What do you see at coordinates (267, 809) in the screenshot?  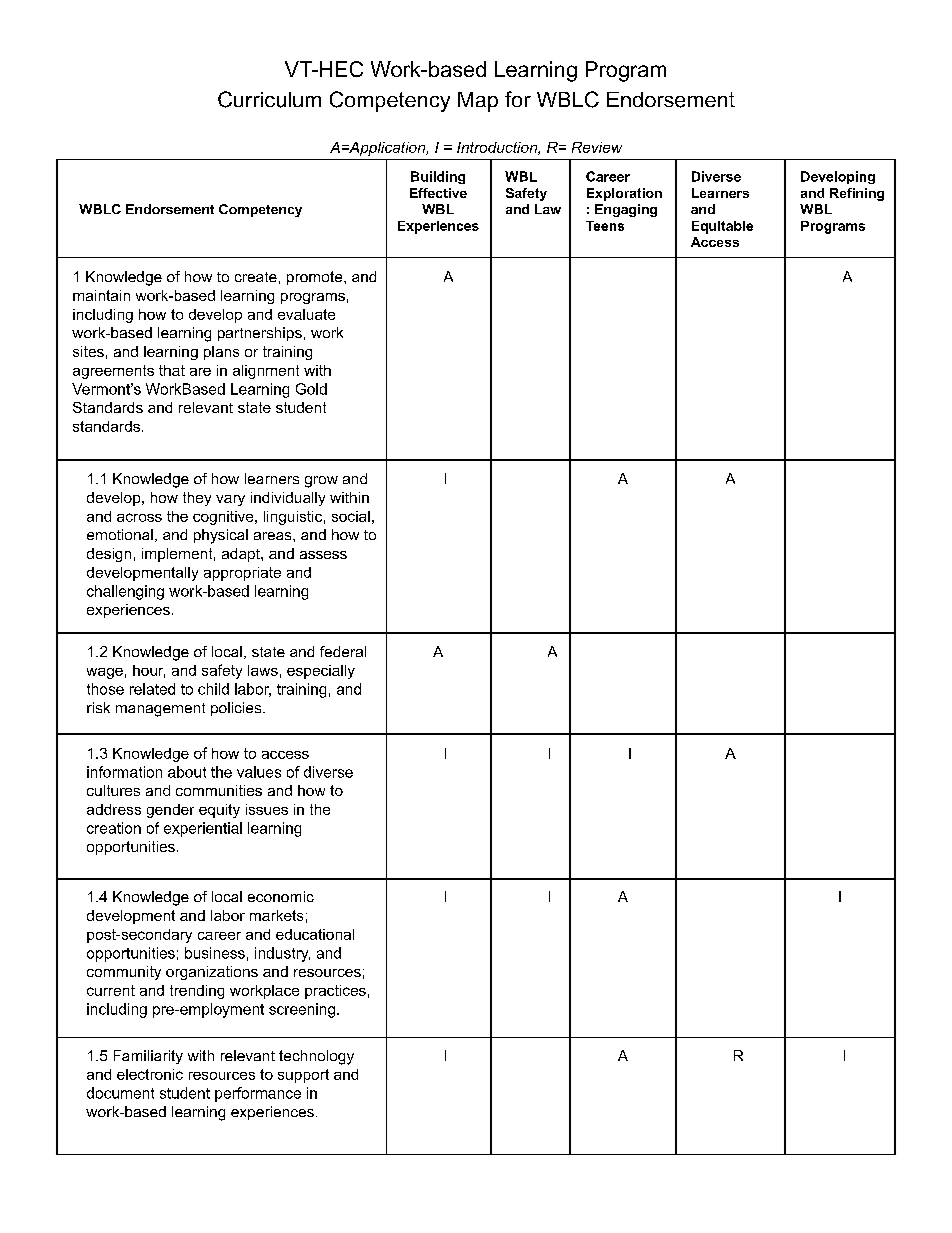 I see `issues` at bounding box center [267, 809].
